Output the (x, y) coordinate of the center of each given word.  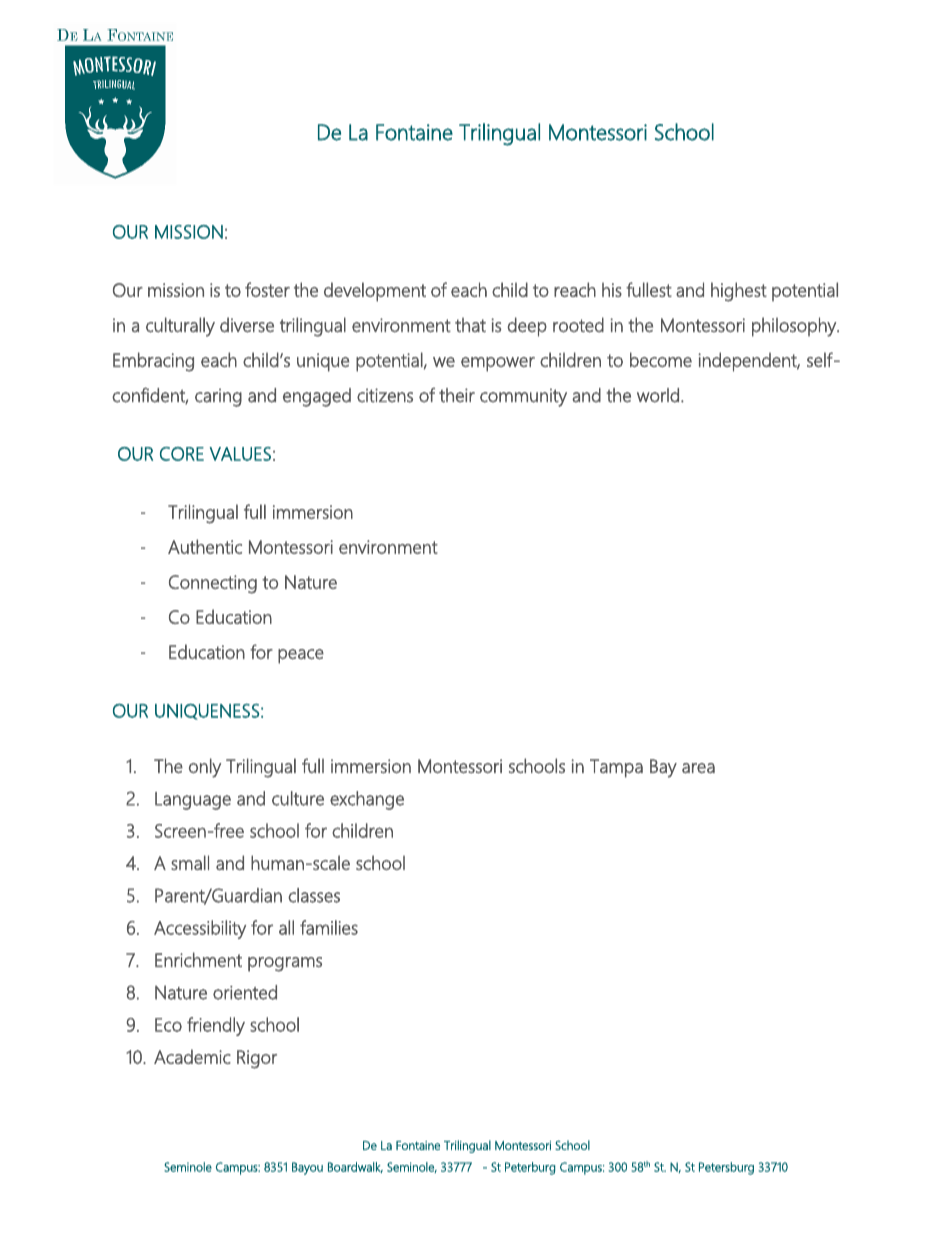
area (698, 768)
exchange (367, 800)
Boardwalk (355, 1167)
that (470, 325)
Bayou (307, 1168)
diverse (247, 325)
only (205, 768)
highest (739, 292)
